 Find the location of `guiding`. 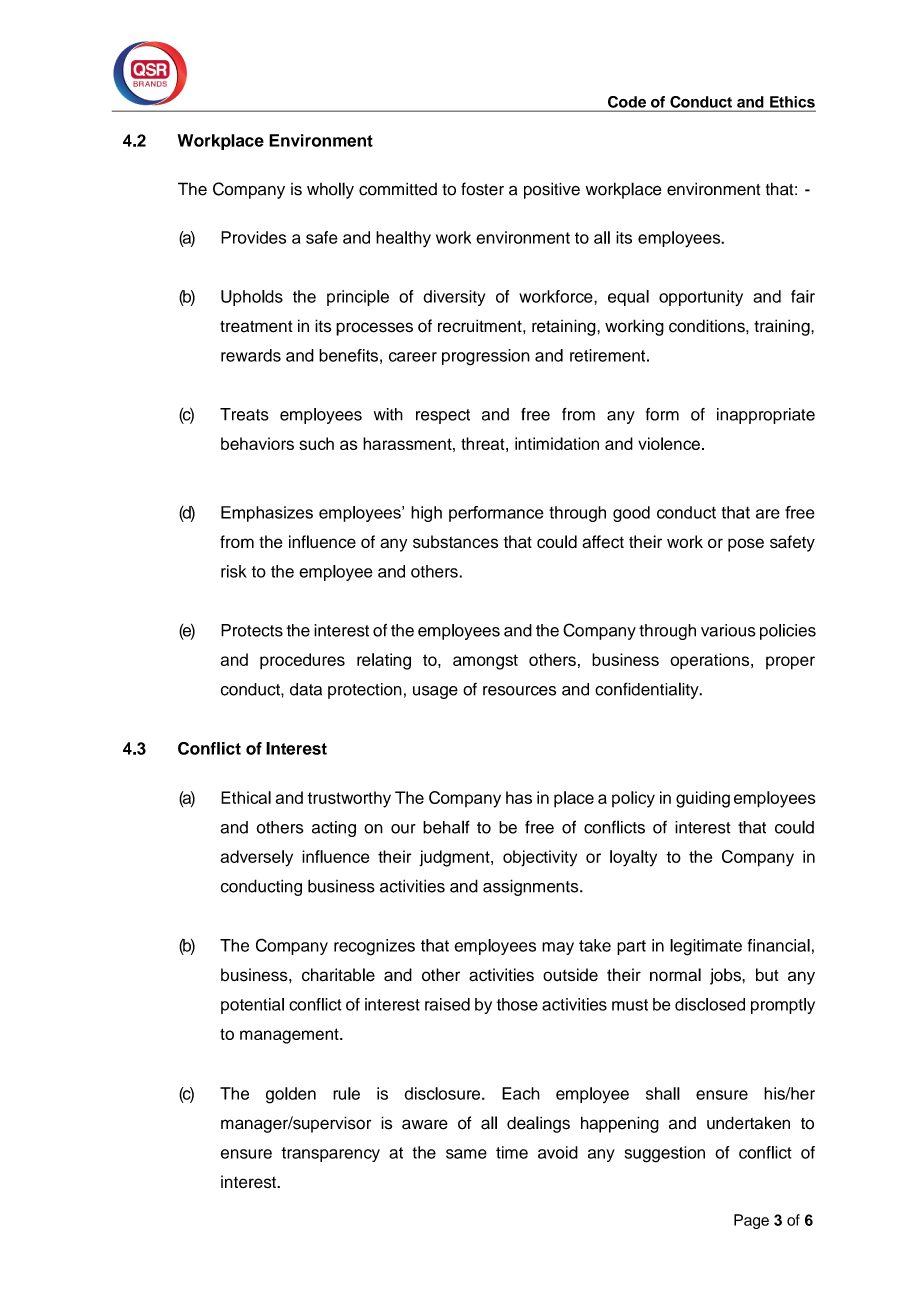

guiding is located at coordinates (703, 799).
